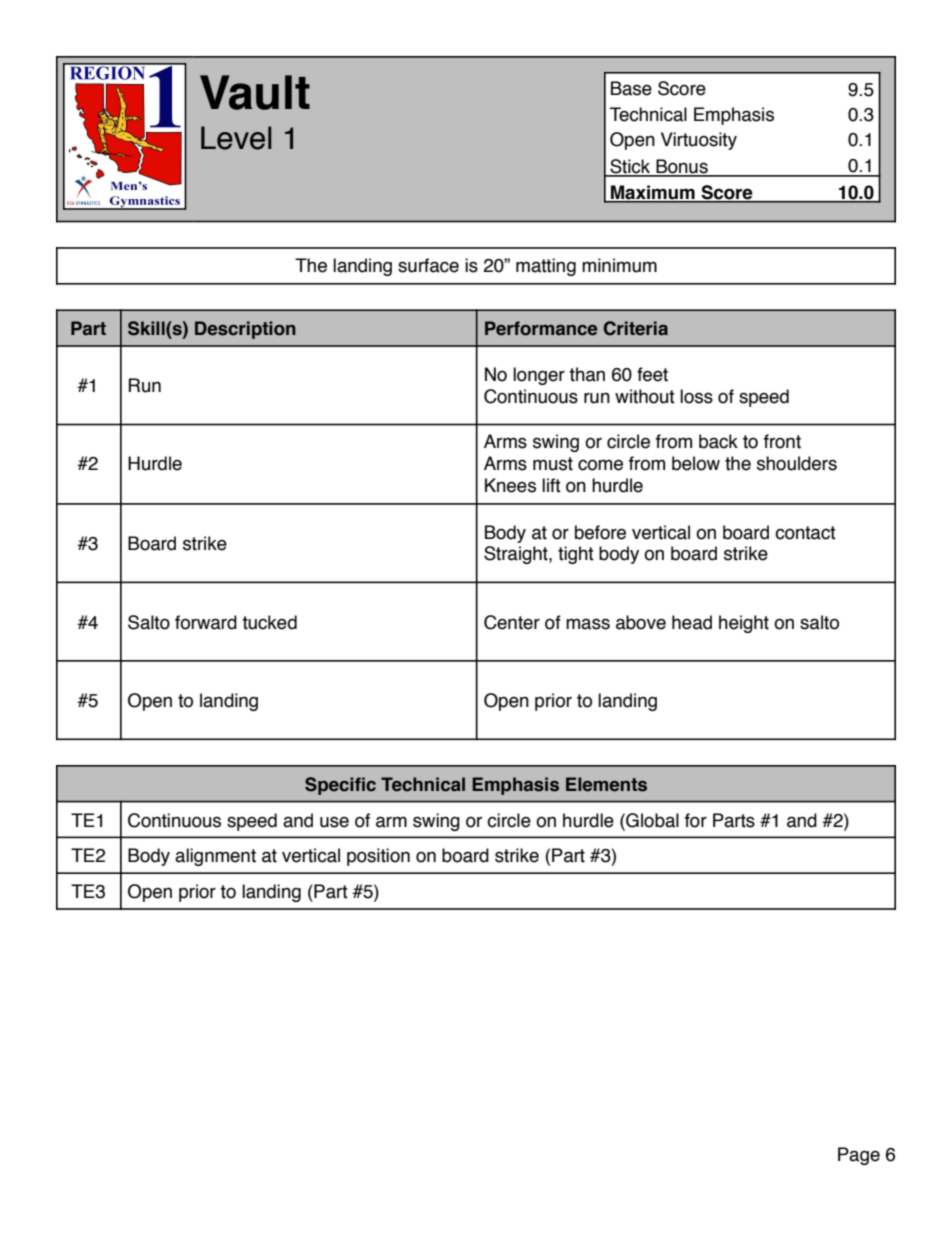  I want to click on front, so click(782, 441).
